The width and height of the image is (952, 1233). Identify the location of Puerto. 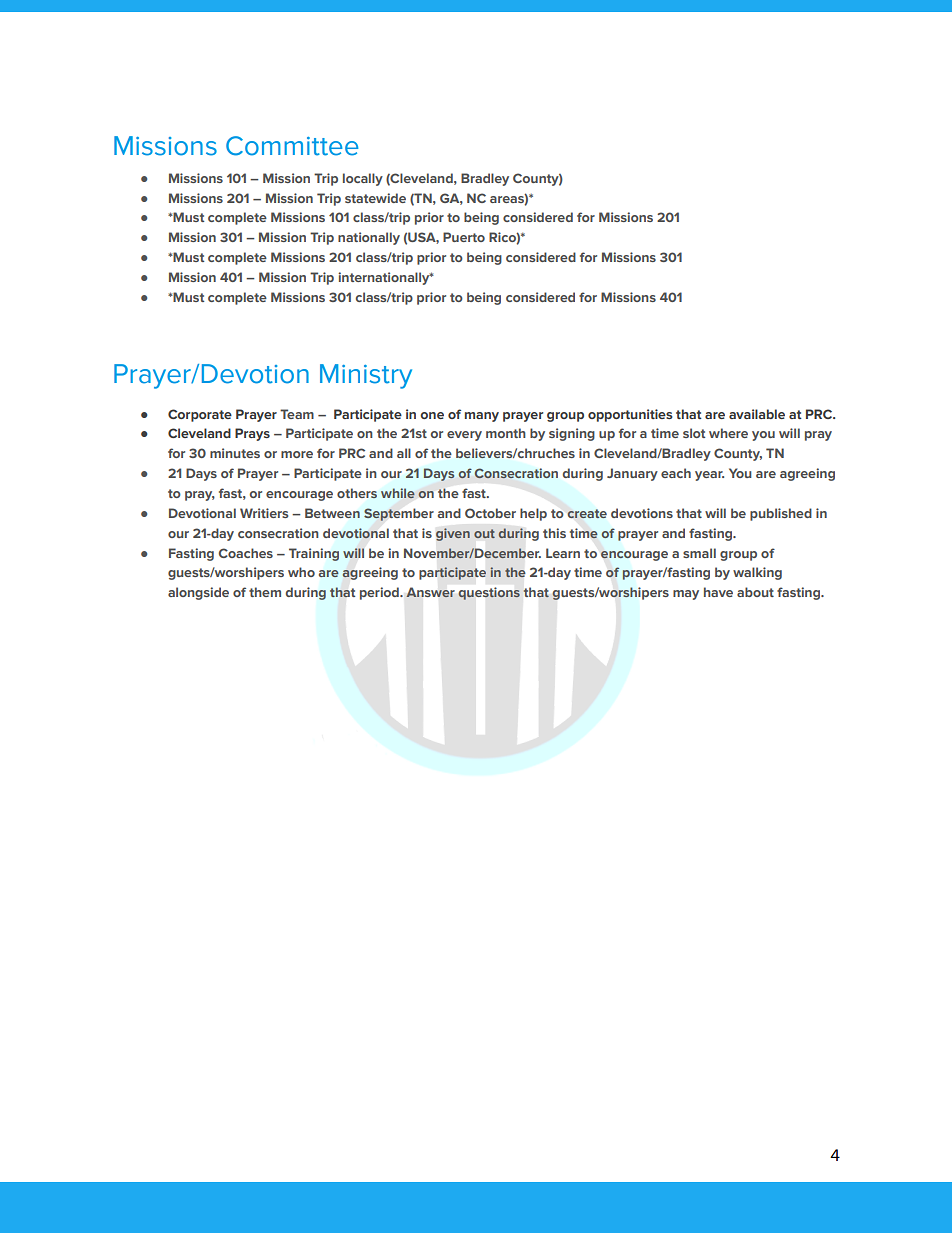
(464, 237).
